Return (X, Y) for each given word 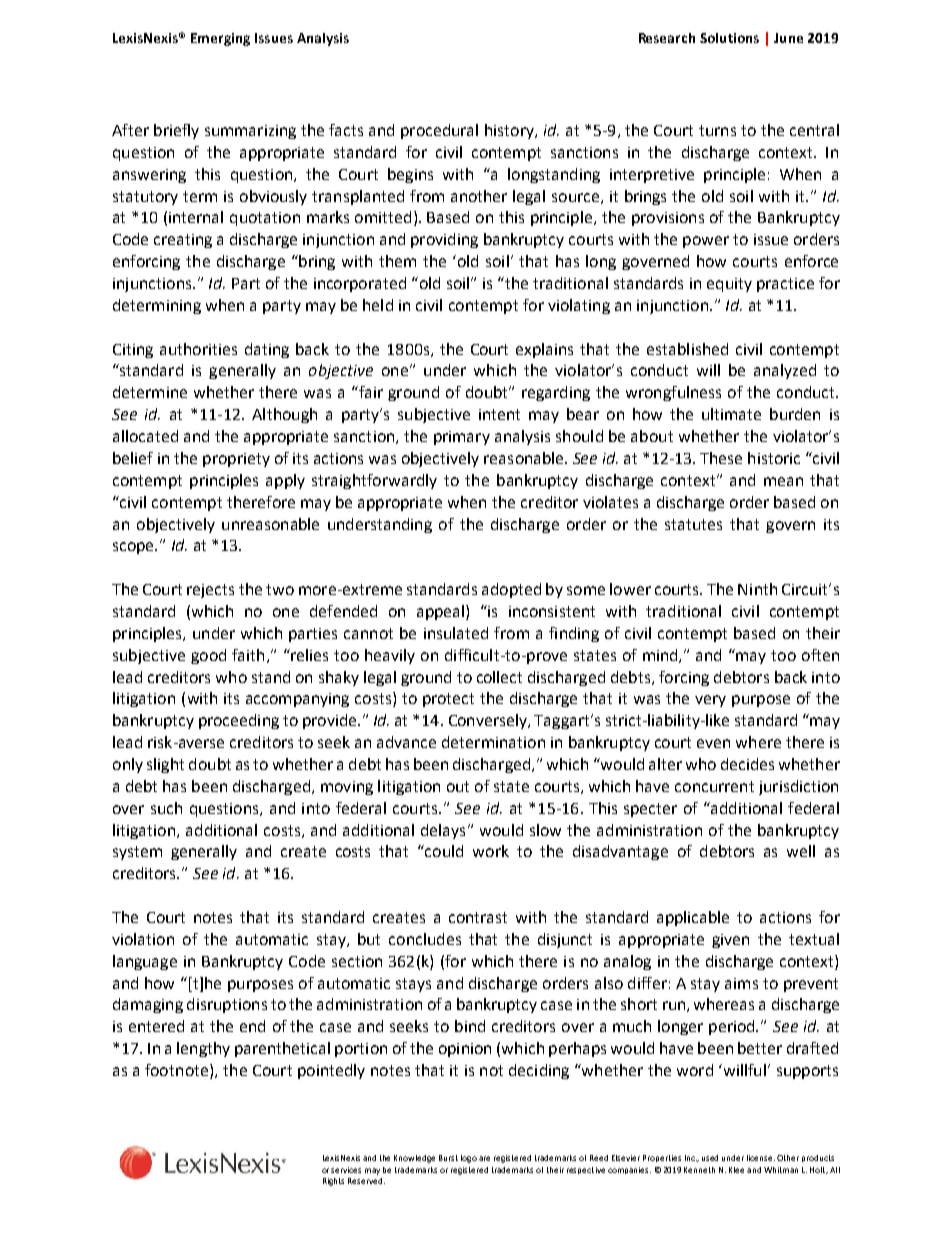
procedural (439, 131)
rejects (210, 591)
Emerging (220, 39)
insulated (456, 633)
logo (469, 1159)
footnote (178, 1071)
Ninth (757, 589)
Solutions (729, 38)
